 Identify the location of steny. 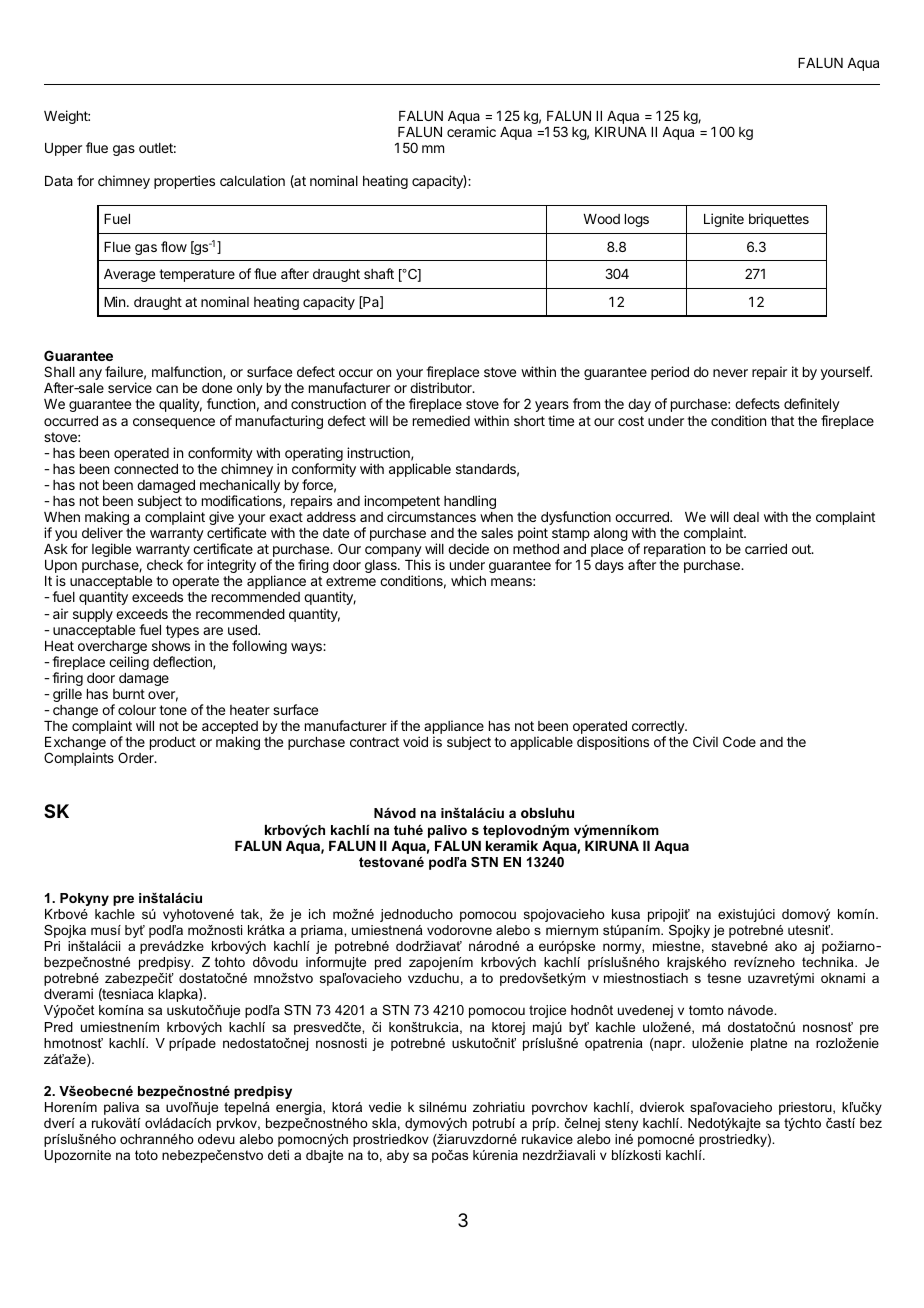
(621, 1124).
